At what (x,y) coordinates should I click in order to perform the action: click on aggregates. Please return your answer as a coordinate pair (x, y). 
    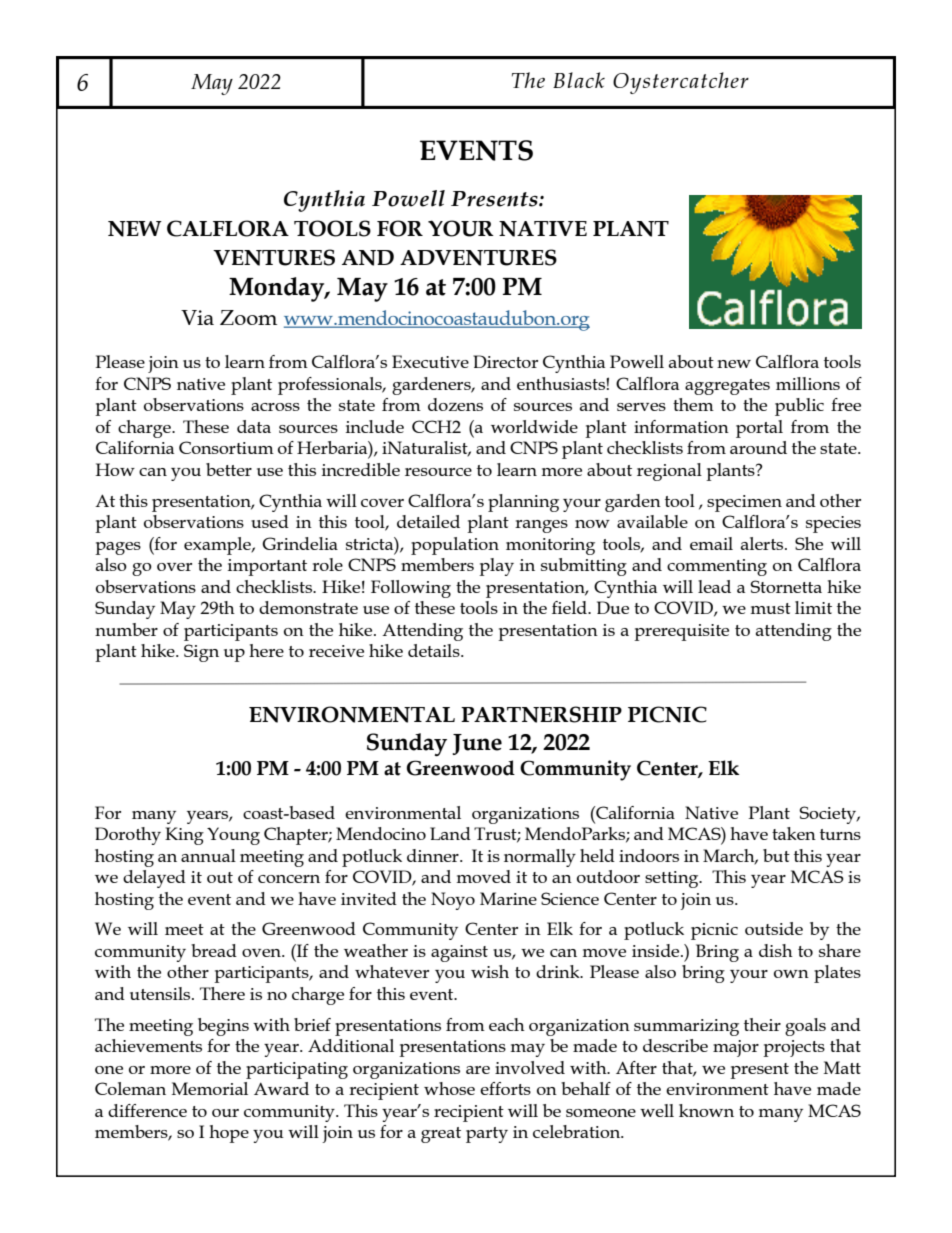
    Looking at the image, I should click on (727, 387).
